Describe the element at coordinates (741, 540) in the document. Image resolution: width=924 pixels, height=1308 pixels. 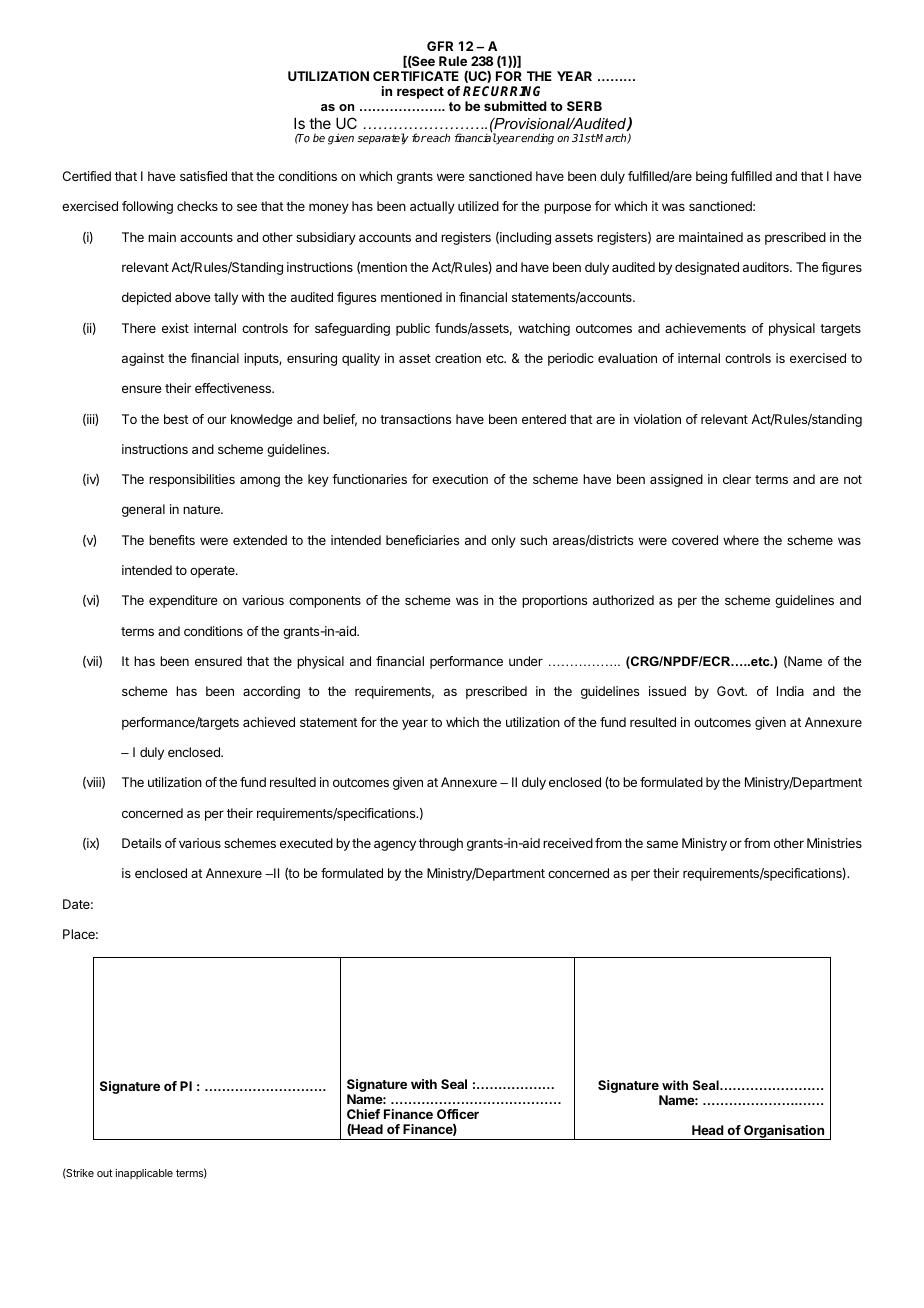
I see `where` at that location.
